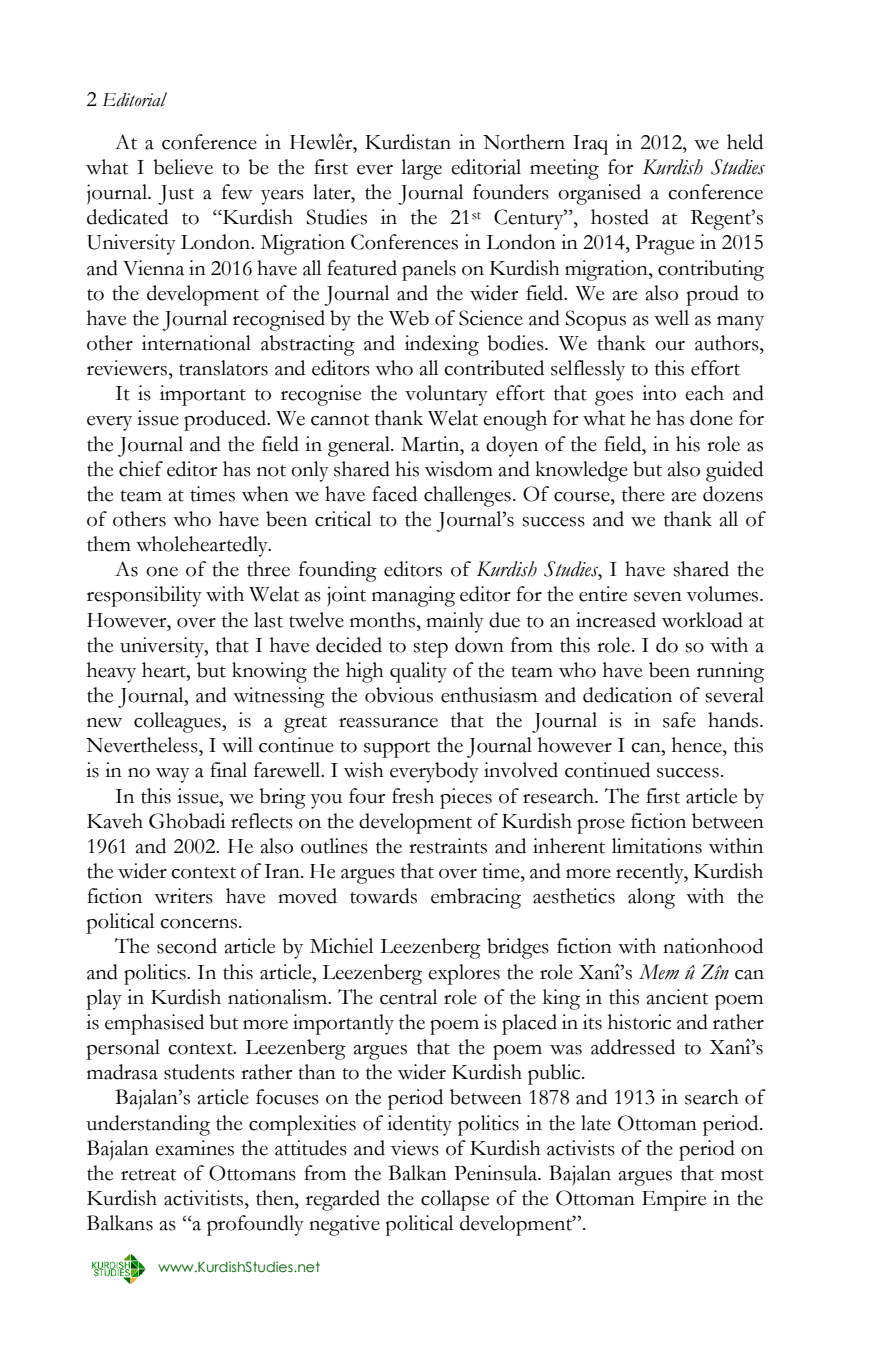 The height and width of the document is (1347, 896). I want to click on dedication, so click(627, 695).
